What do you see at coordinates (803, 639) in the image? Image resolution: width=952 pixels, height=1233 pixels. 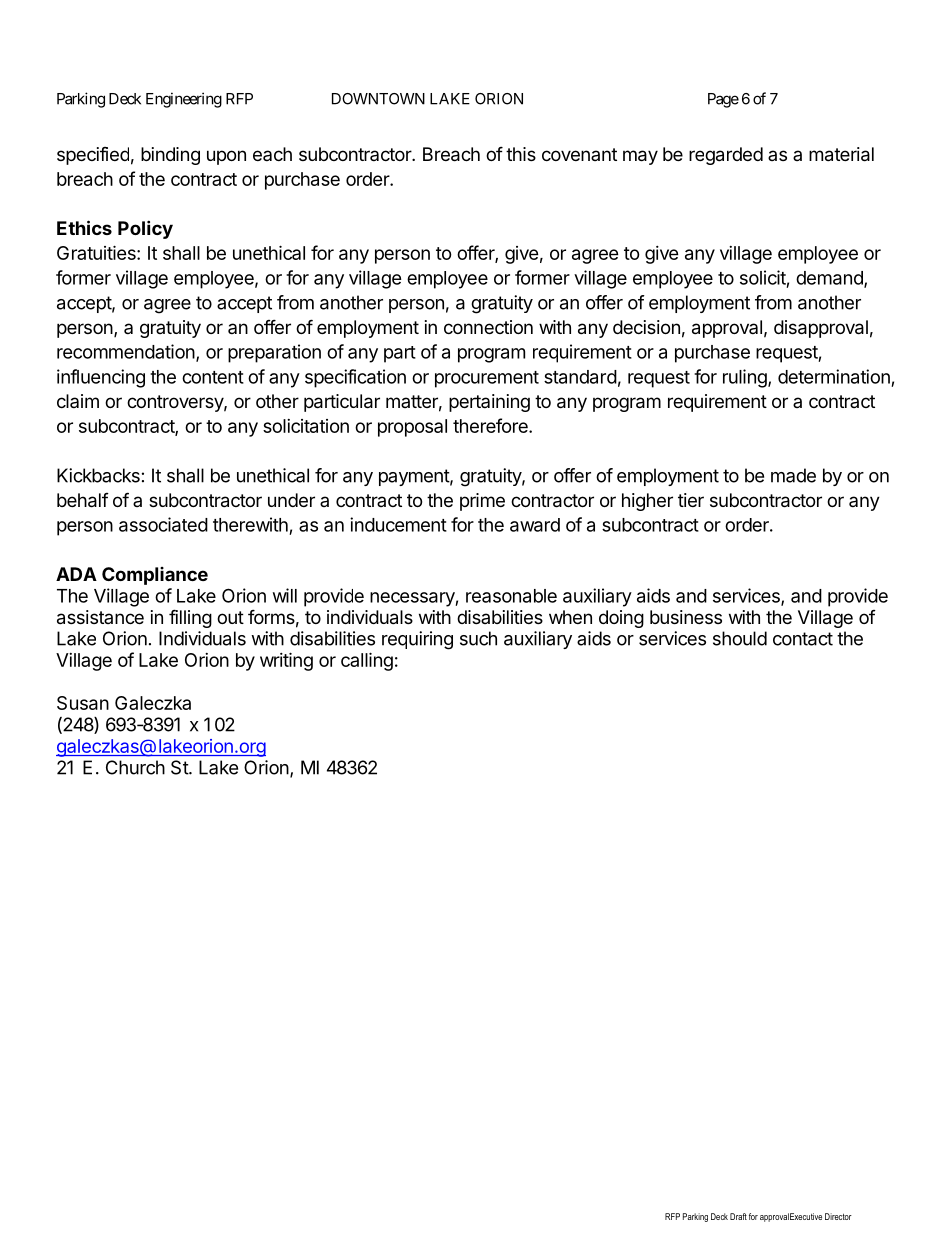 I see `contact` at bounding box center [803, 639].
